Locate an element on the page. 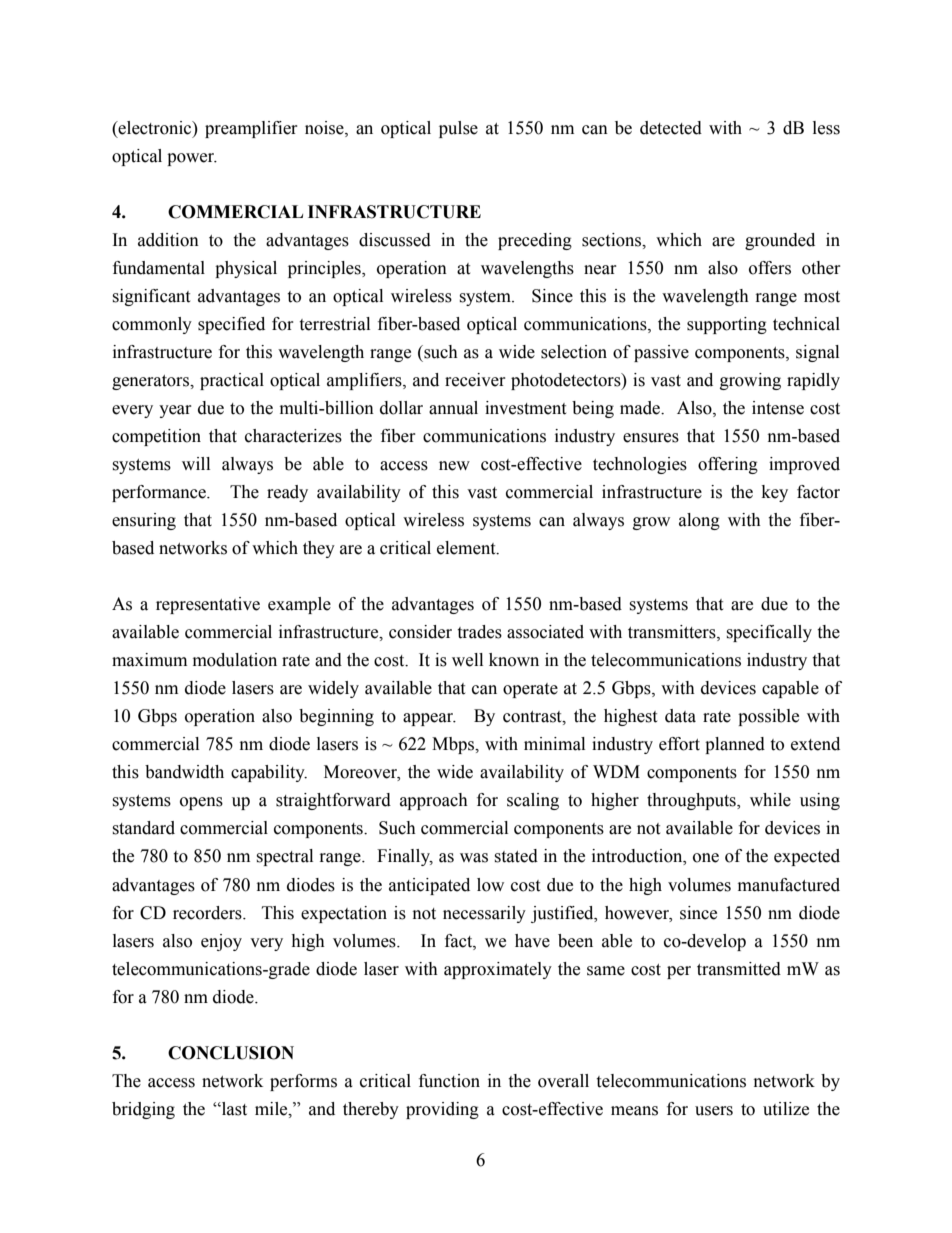 This page has width=952, height=1233. practical is located at coordinates (232, 381).
